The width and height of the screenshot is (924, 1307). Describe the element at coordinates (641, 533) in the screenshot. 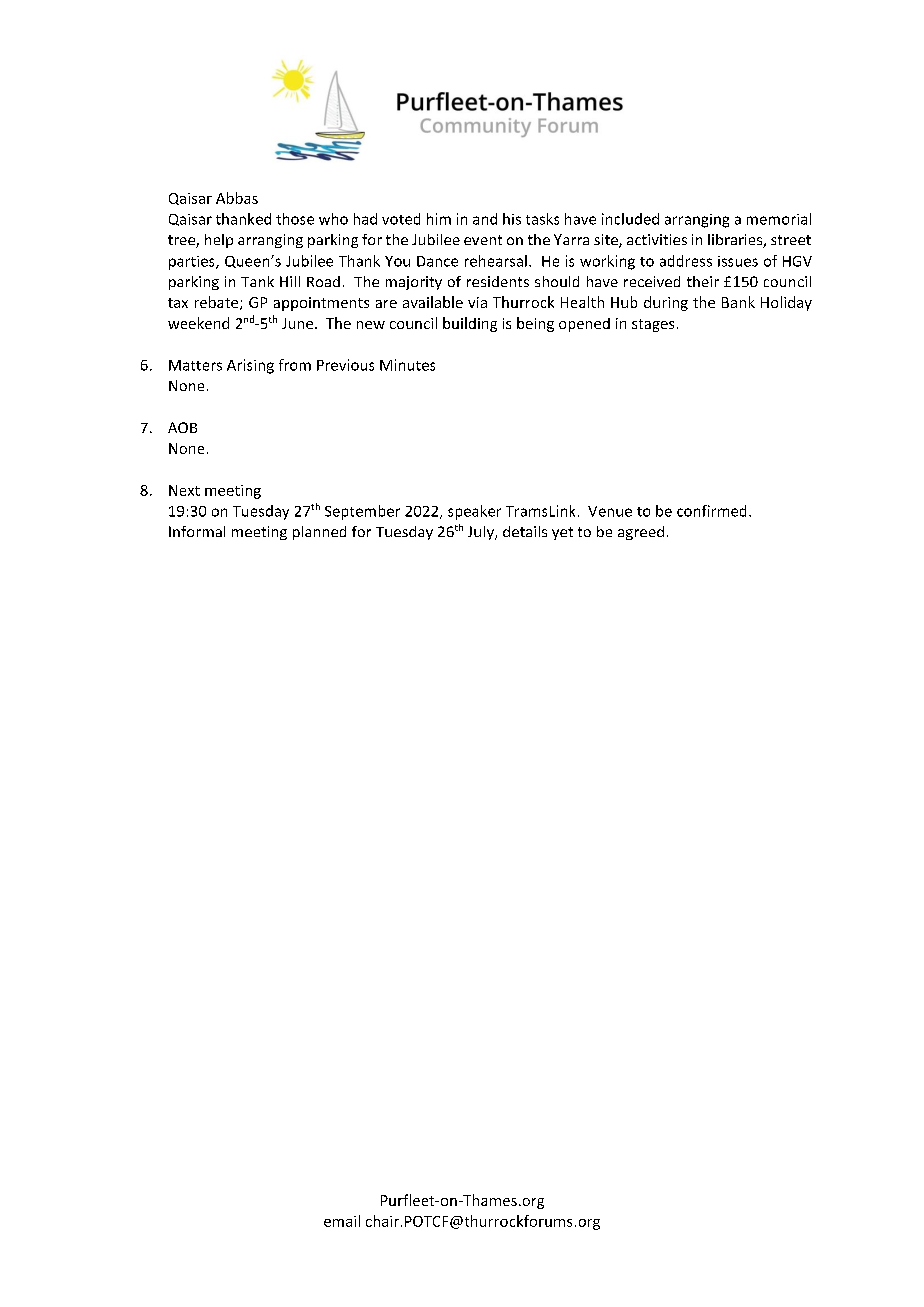

I see `agreed` at that location.
